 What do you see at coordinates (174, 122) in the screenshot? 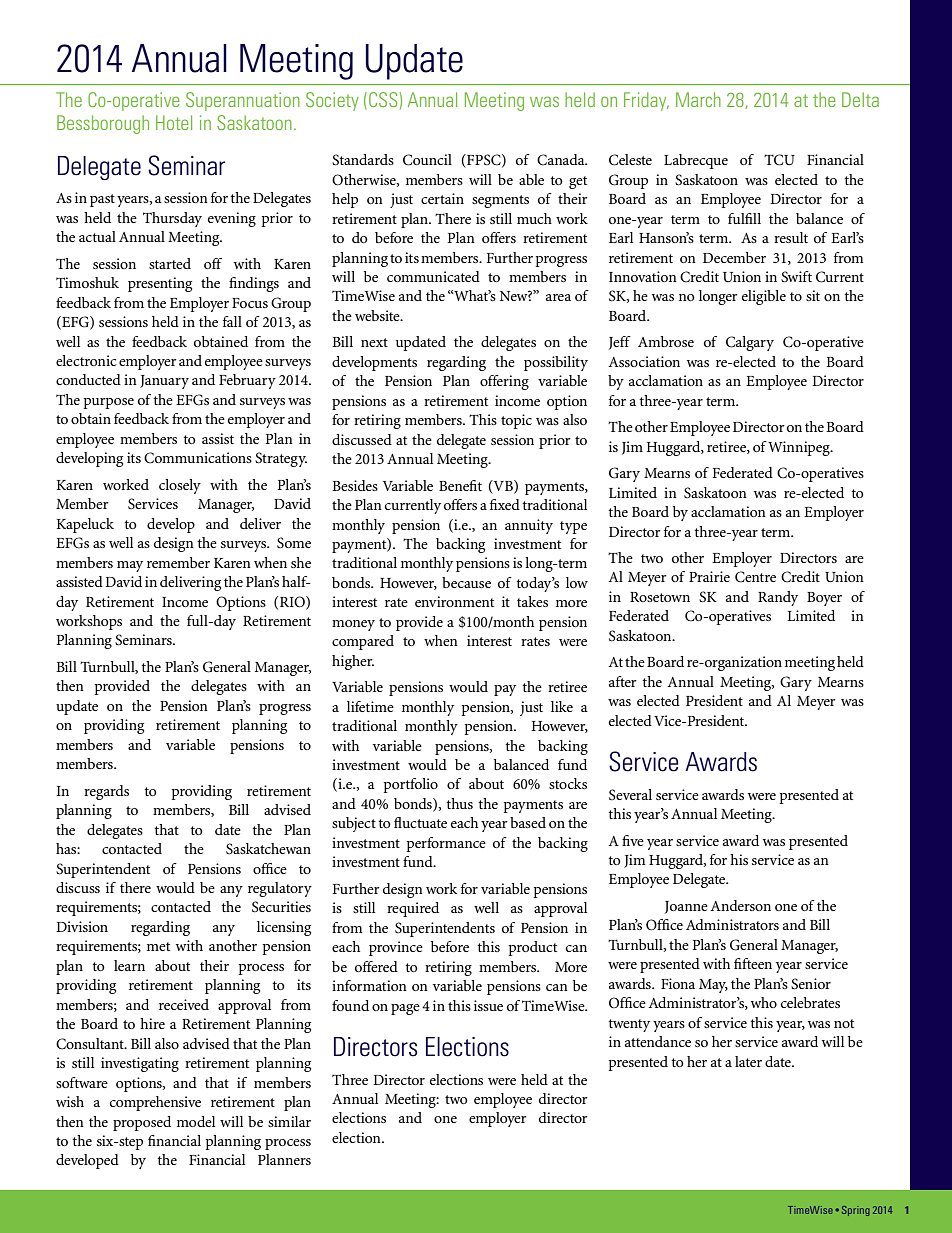
I see `Hotel` at bounding box center [174, 122].
